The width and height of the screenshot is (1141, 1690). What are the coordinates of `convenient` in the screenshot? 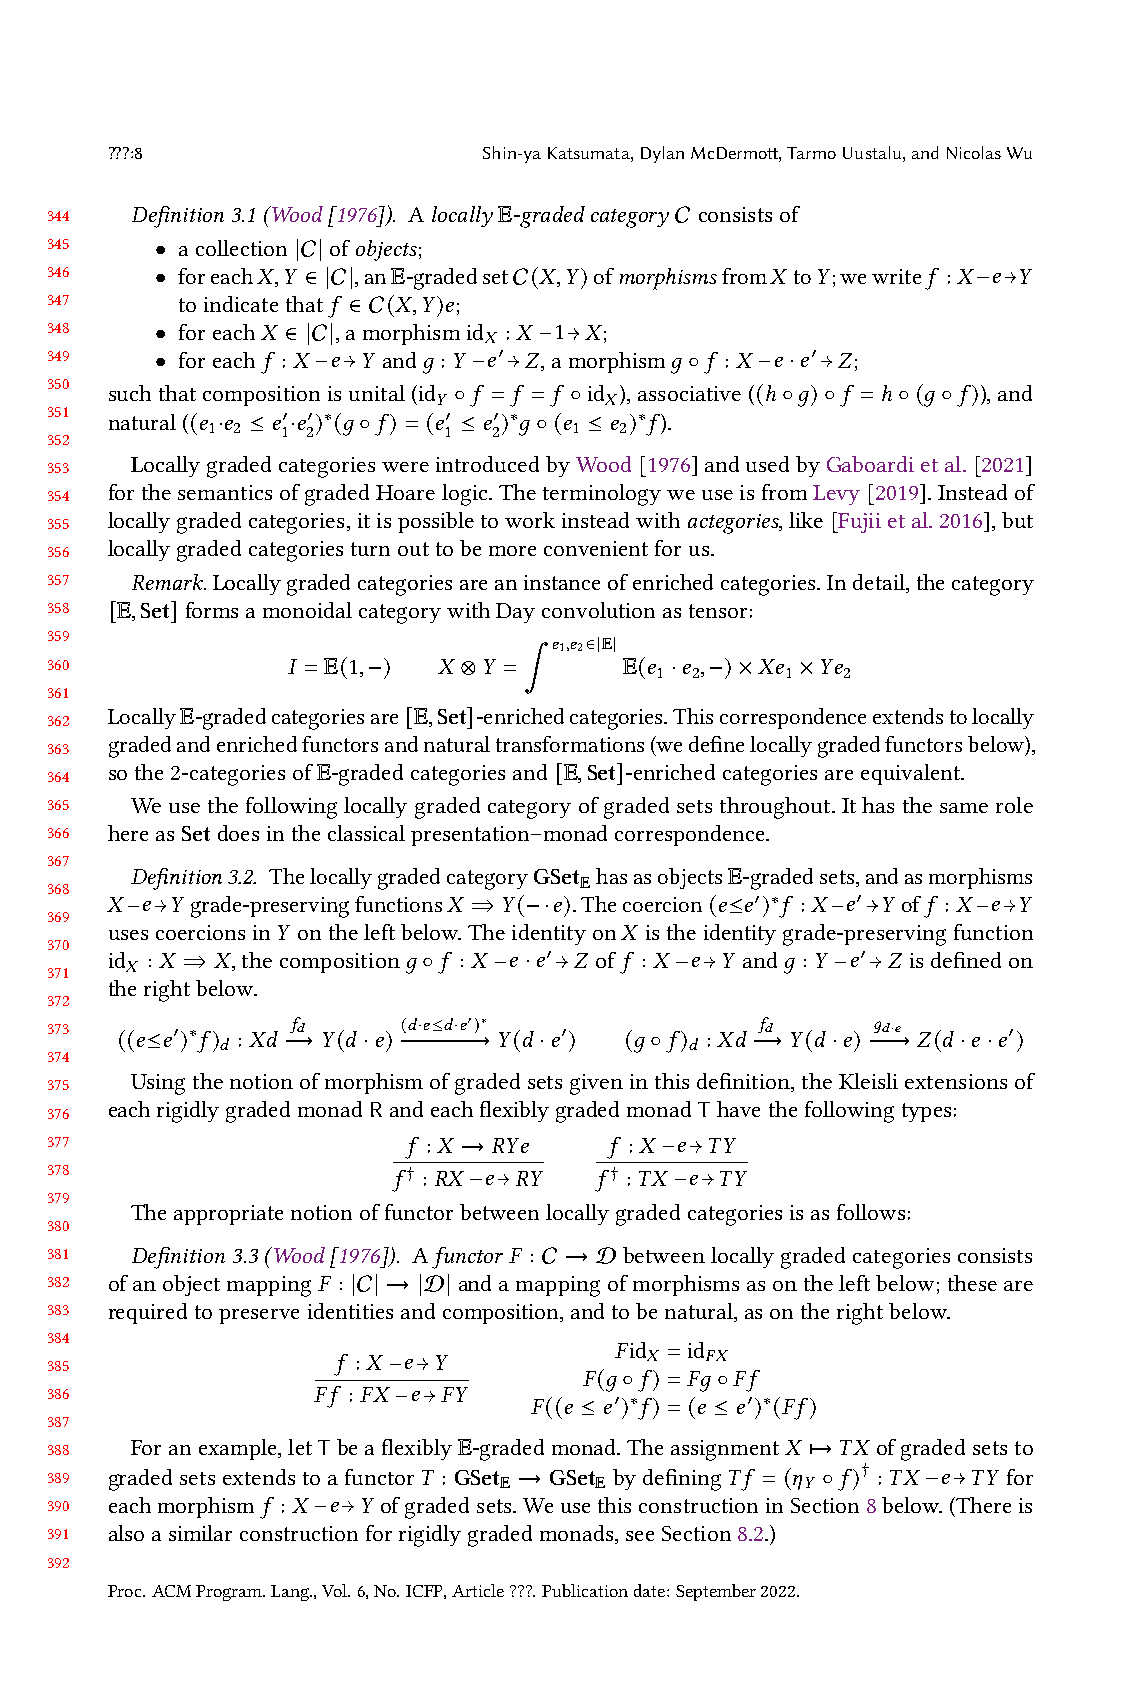 It's located at (596, 548).
